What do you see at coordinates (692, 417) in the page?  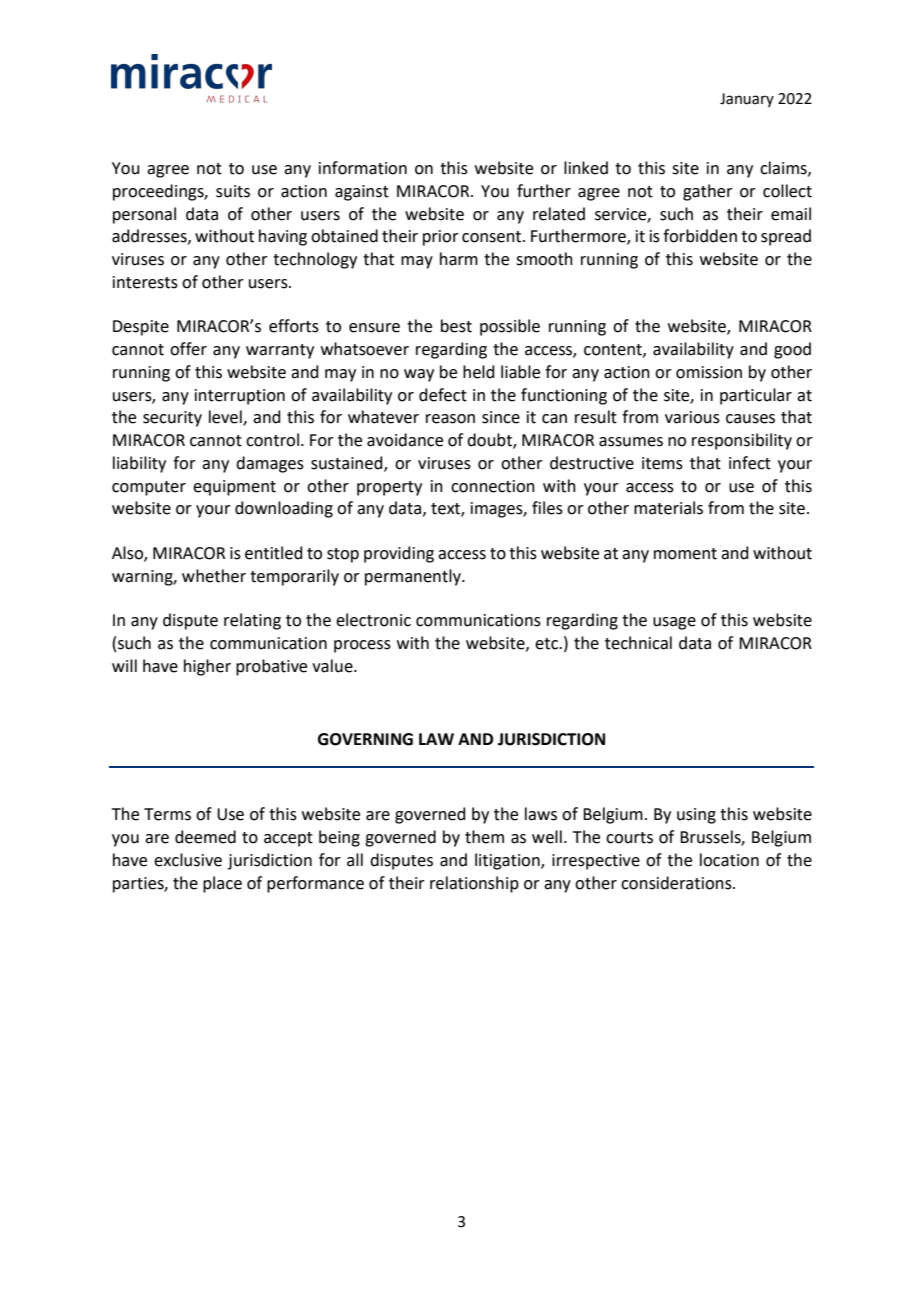 I see `various` at bounding box center [692, 417].
